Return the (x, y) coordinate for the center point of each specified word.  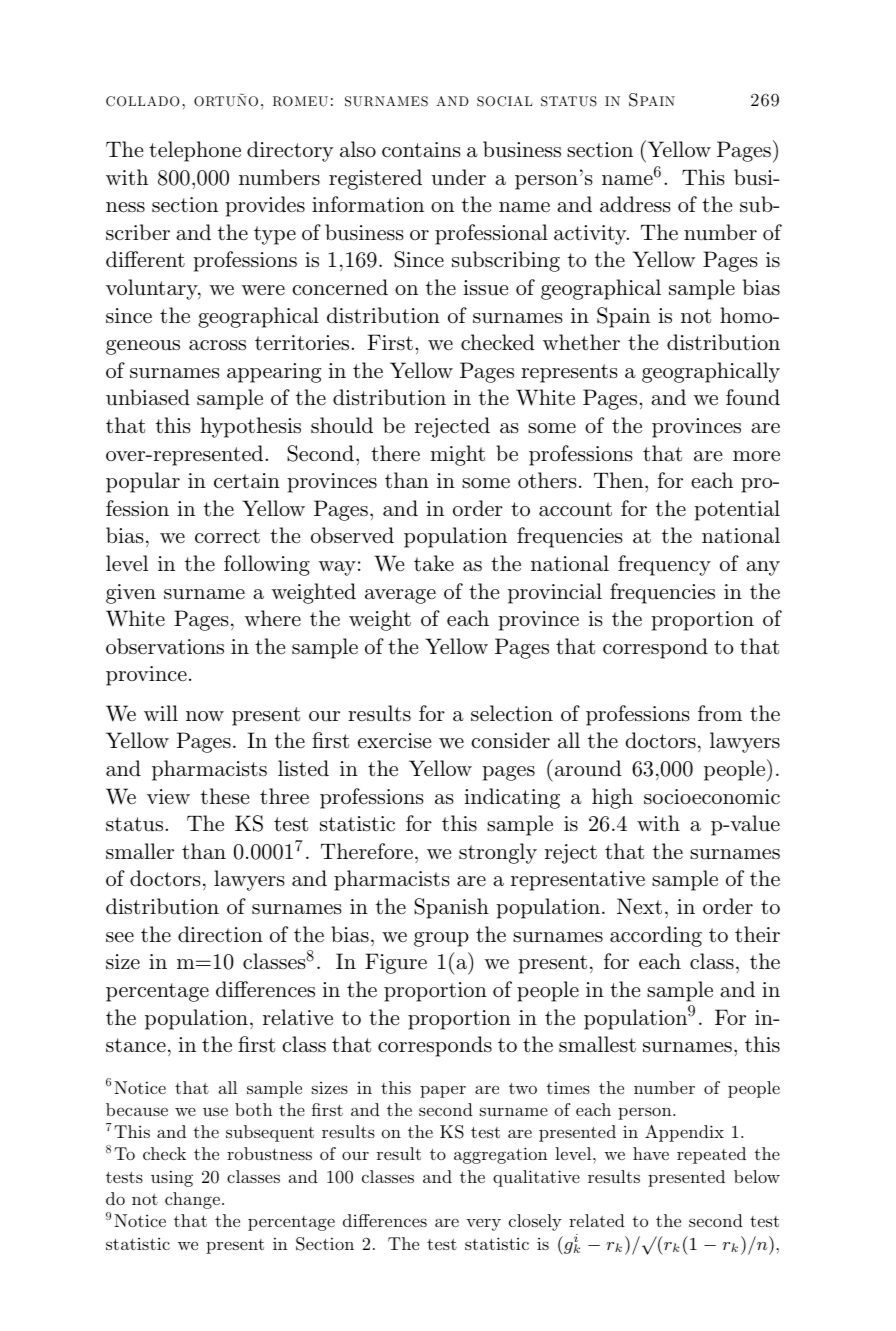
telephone (195, 151)
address (635, 204)
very (483, 1225)
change (192, 1200)
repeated (711, 1155)
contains (421, 150)
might (457, 455)
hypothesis (250, 427)
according (656, 936)
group (441, 939)
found (753, 397)
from (720, 713)
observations (165, 646)
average (400, 596)
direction (220, 934)
